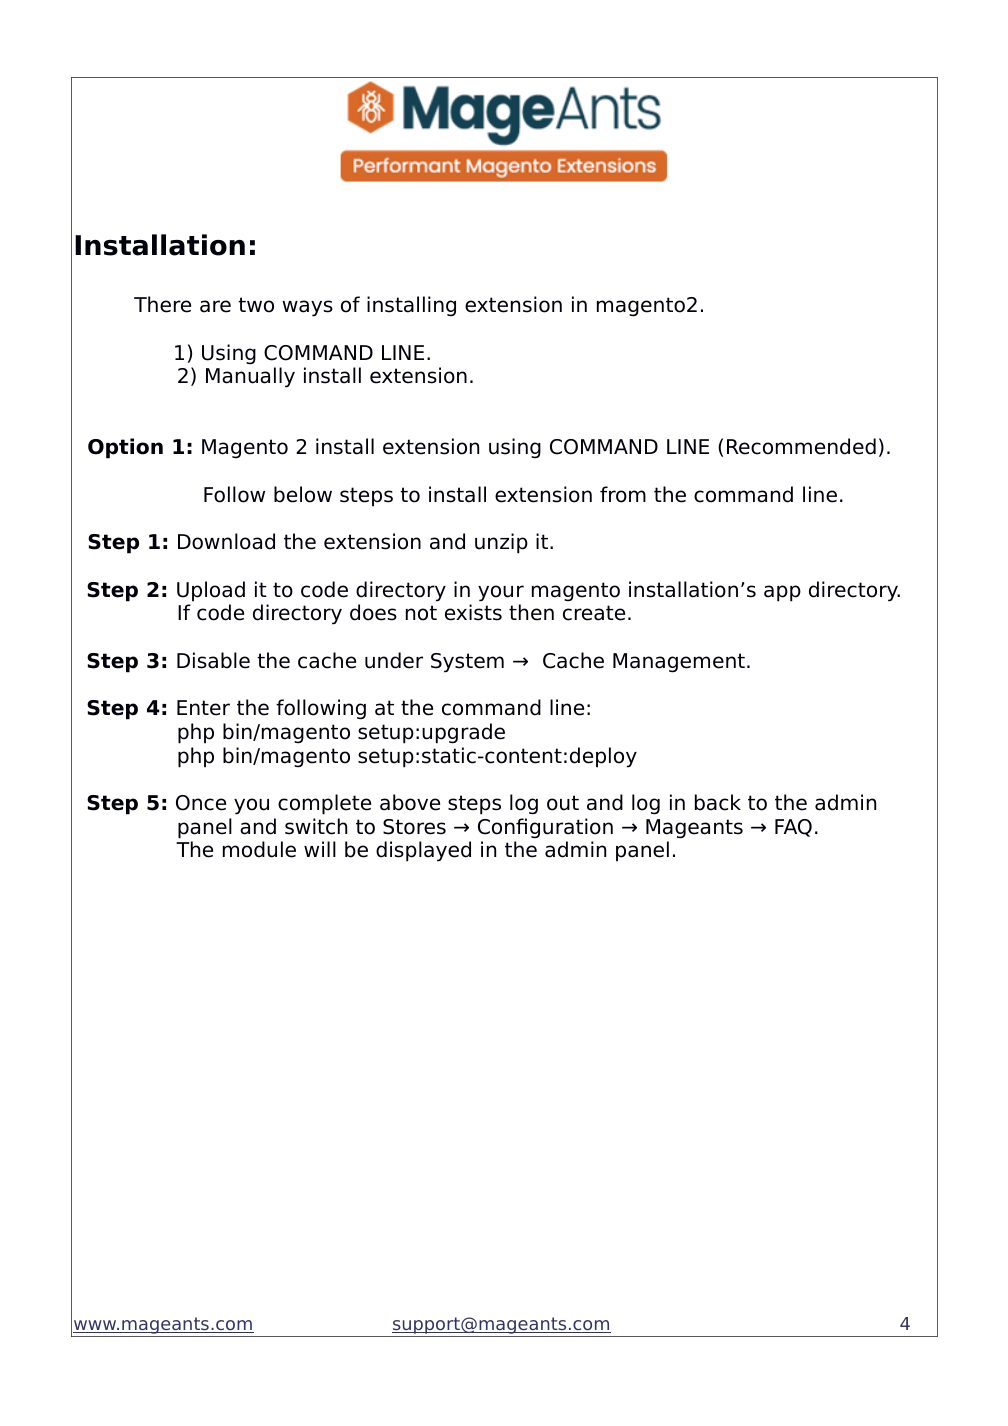  Describe the element at coordinates (215, 306) in the image. I see `are` at that location.
